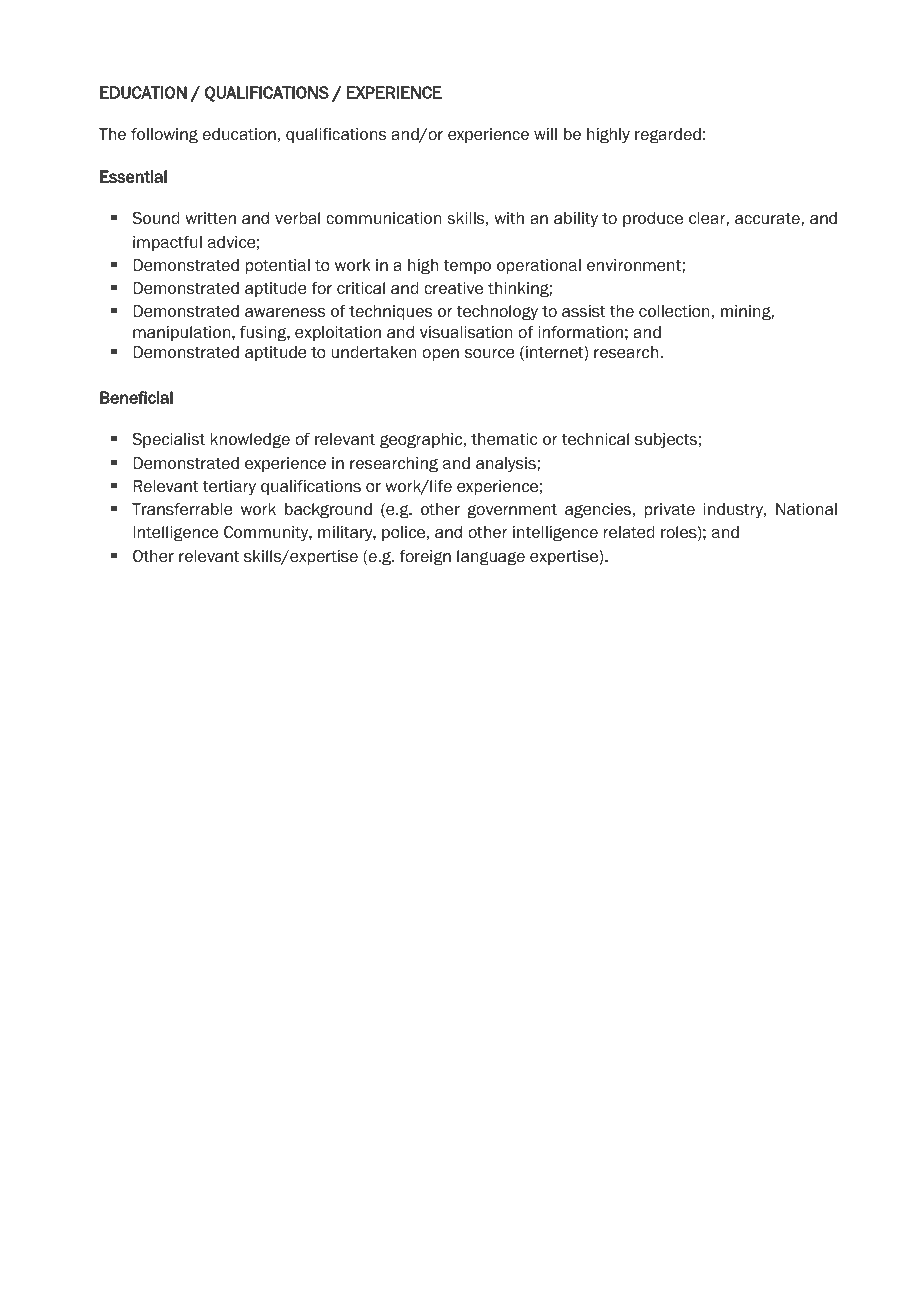 Image resolution: width=924 pixels, height=1307 pixels. What do you see at coordinates (182, 509) in the screenshot?
I see `Transferrable` at bounding box center [182, 509].
